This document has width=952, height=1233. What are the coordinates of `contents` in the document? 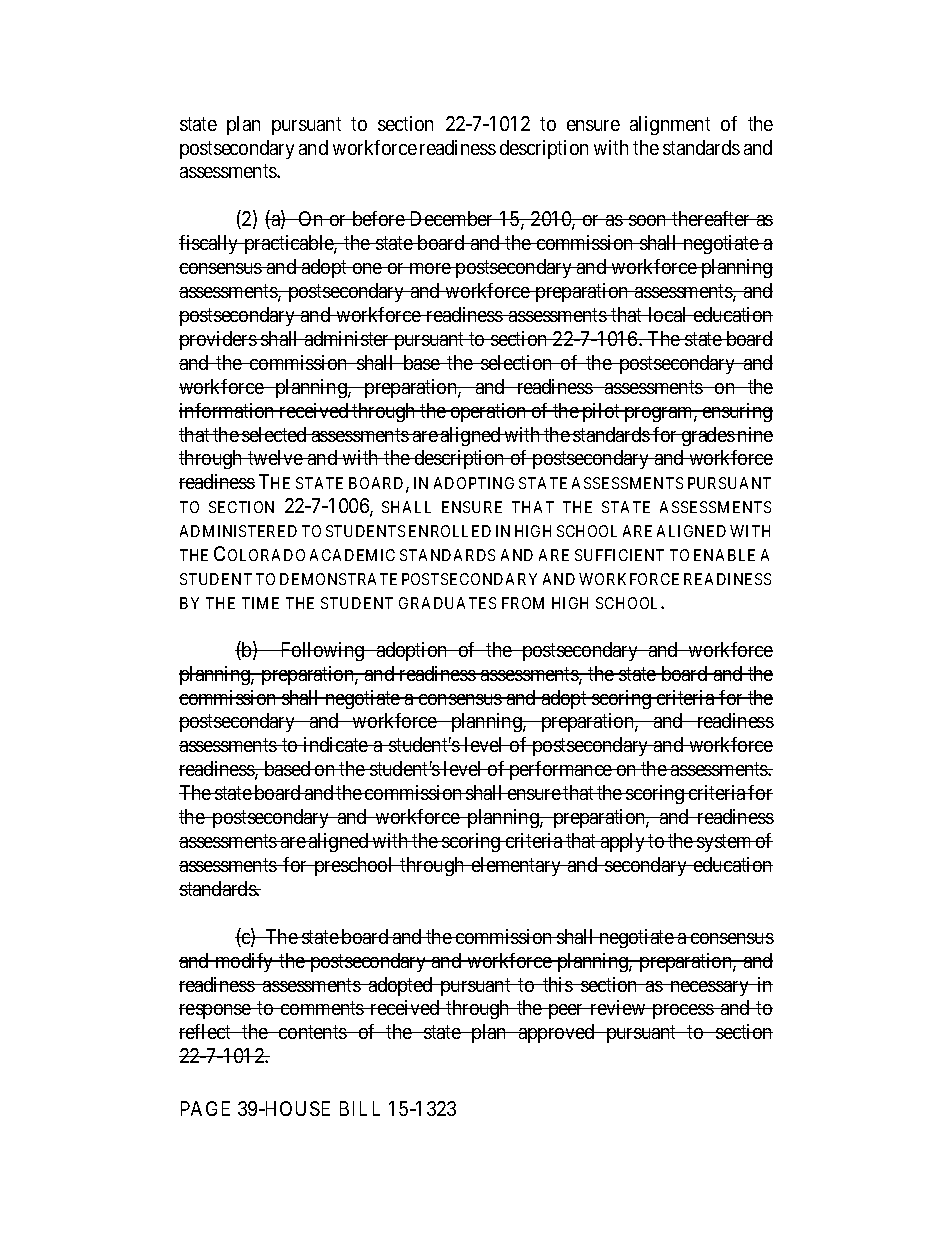 It's located at (312, 1032).
